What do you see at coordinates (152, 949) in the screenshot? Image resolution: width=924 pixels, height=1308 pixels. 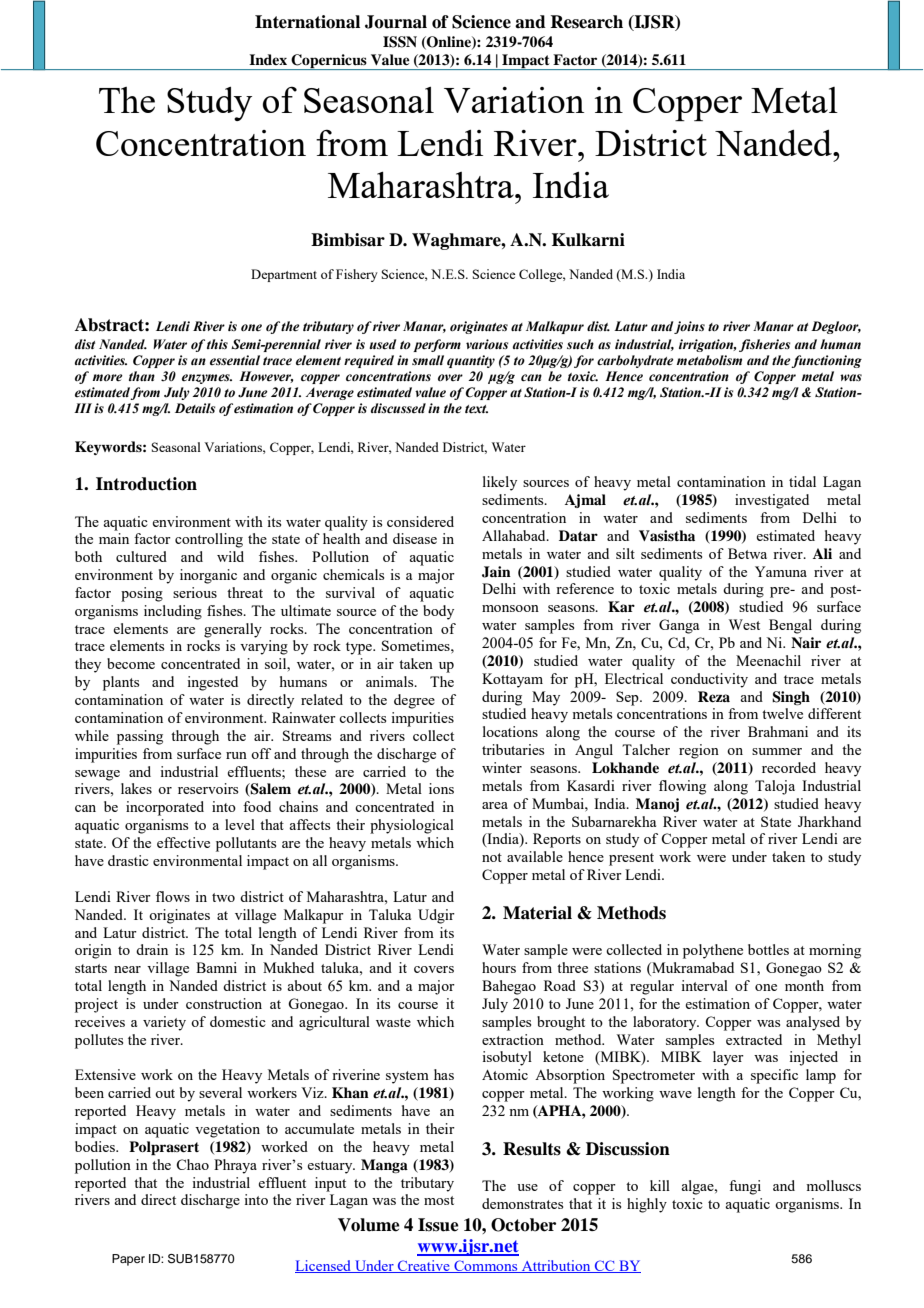 I see `drain` at bounding box center [152, 949].
